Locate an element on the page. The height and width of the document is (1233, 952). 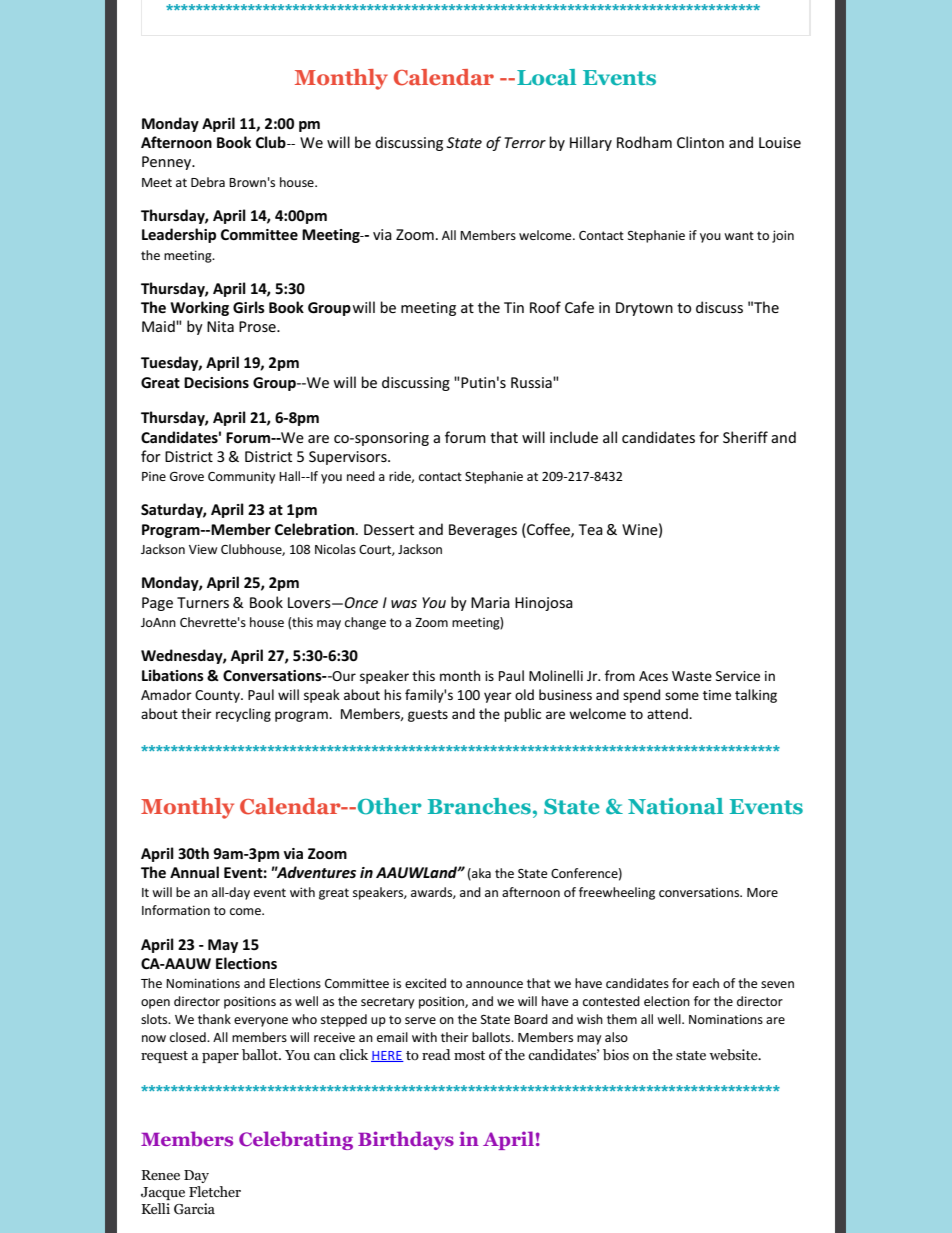
Information is located at coordinates (176, 910).
